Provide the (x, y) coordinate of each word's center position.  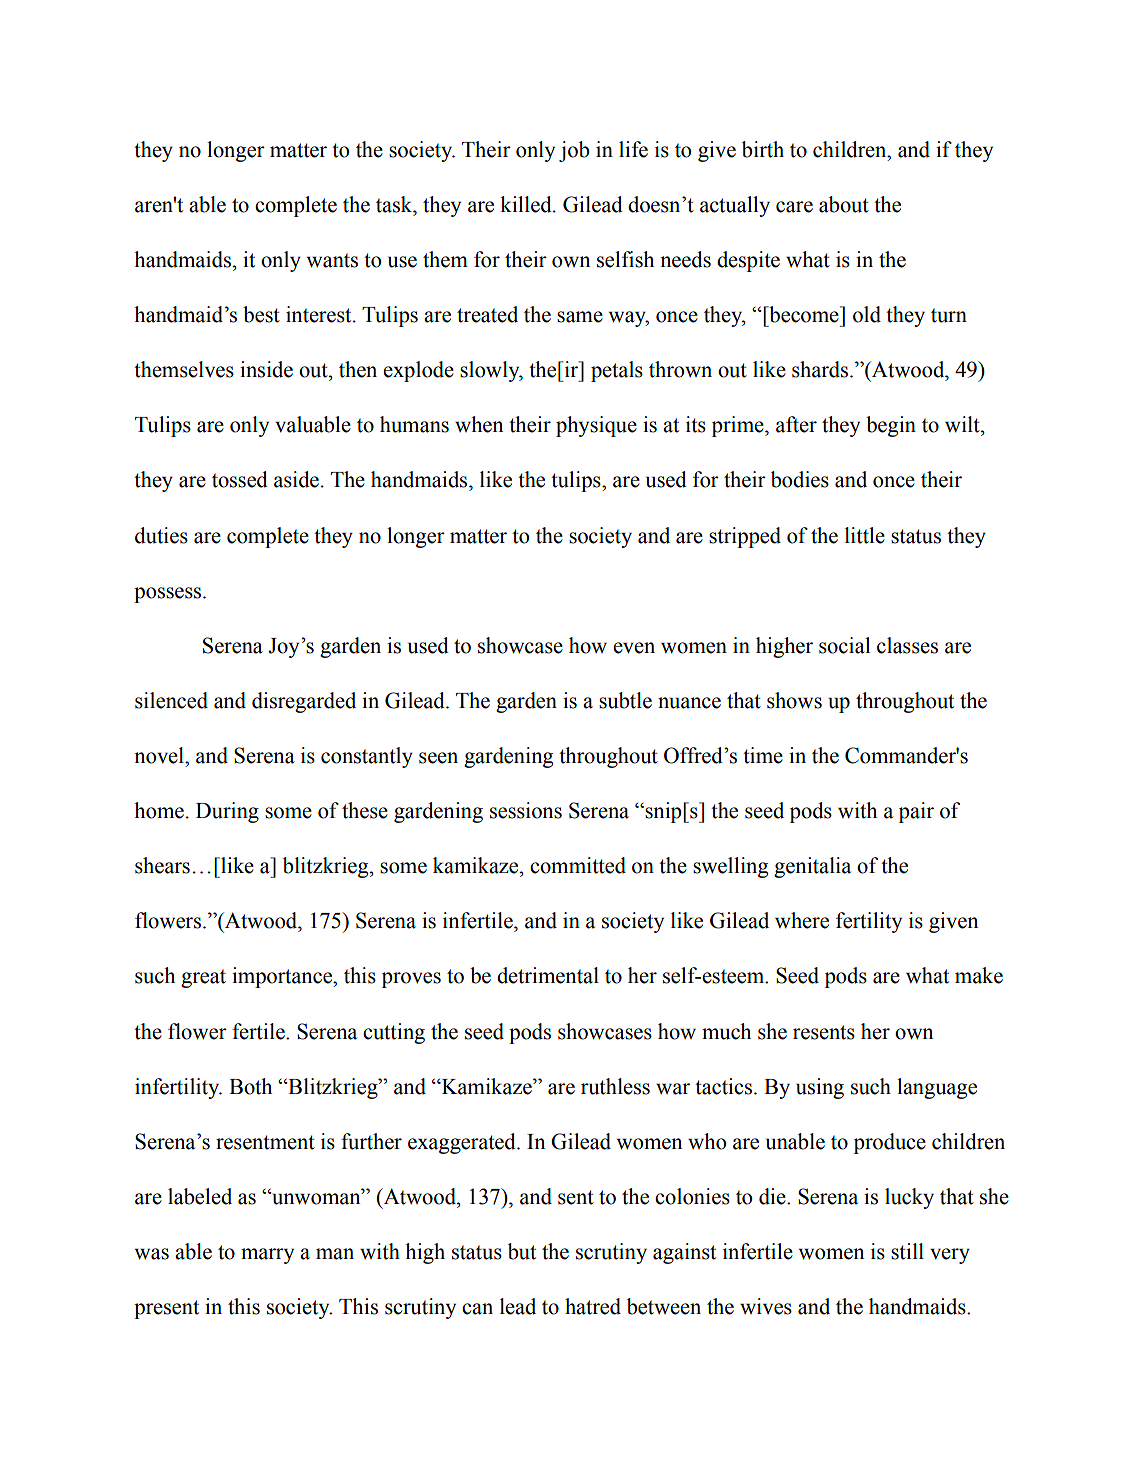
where (802, 920)
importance (283, 977)
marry (267, 1256)
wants (332, 261)
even (634, 648)
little (865, 535)
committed (578, 865)
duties (161, 535)
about (844, 204)
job (574, 151)
